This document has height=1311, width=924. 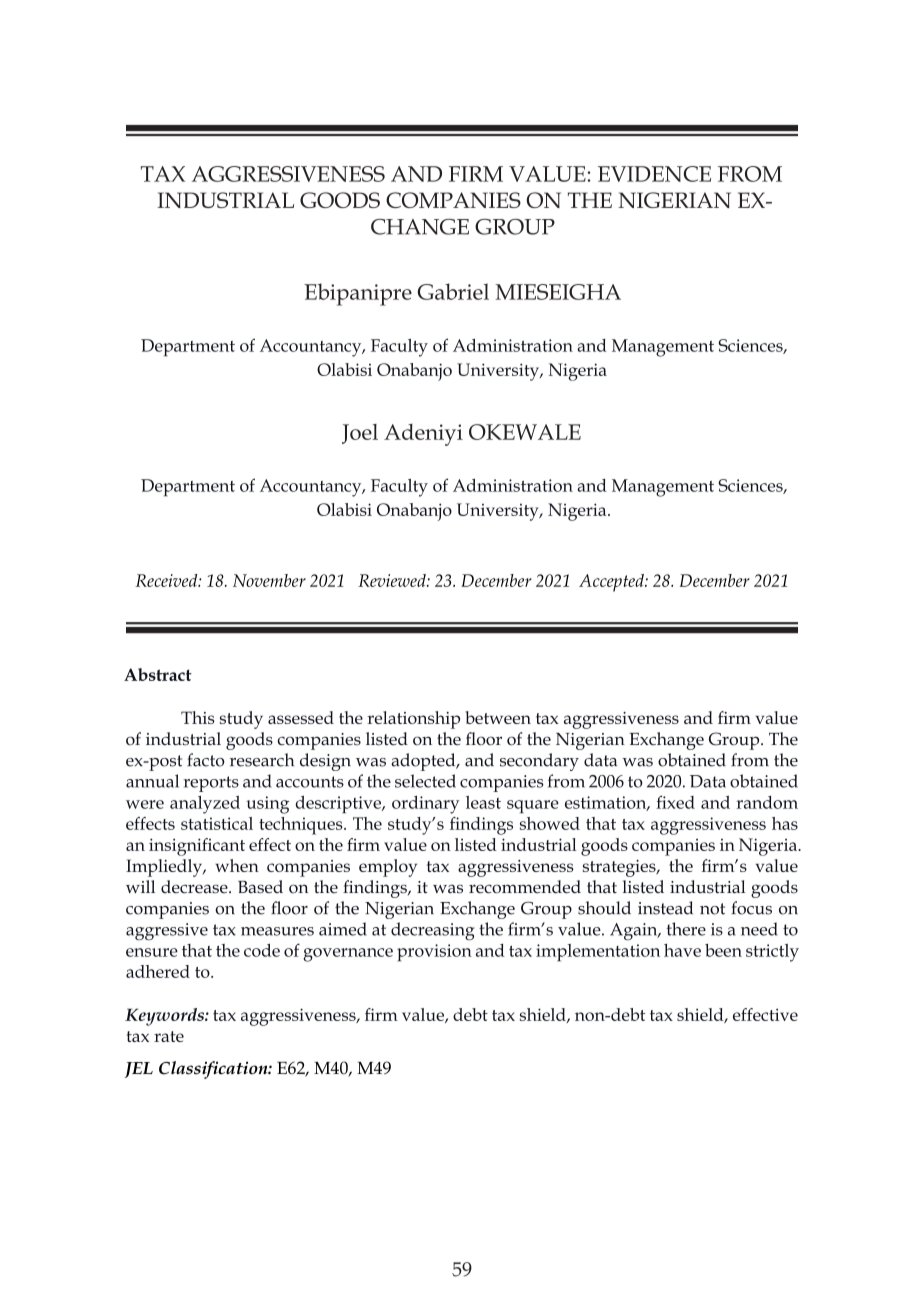 What do you see at coordinates (453, 291) in the document?
I see `Gabriel` at bounding box center [453, 291].
